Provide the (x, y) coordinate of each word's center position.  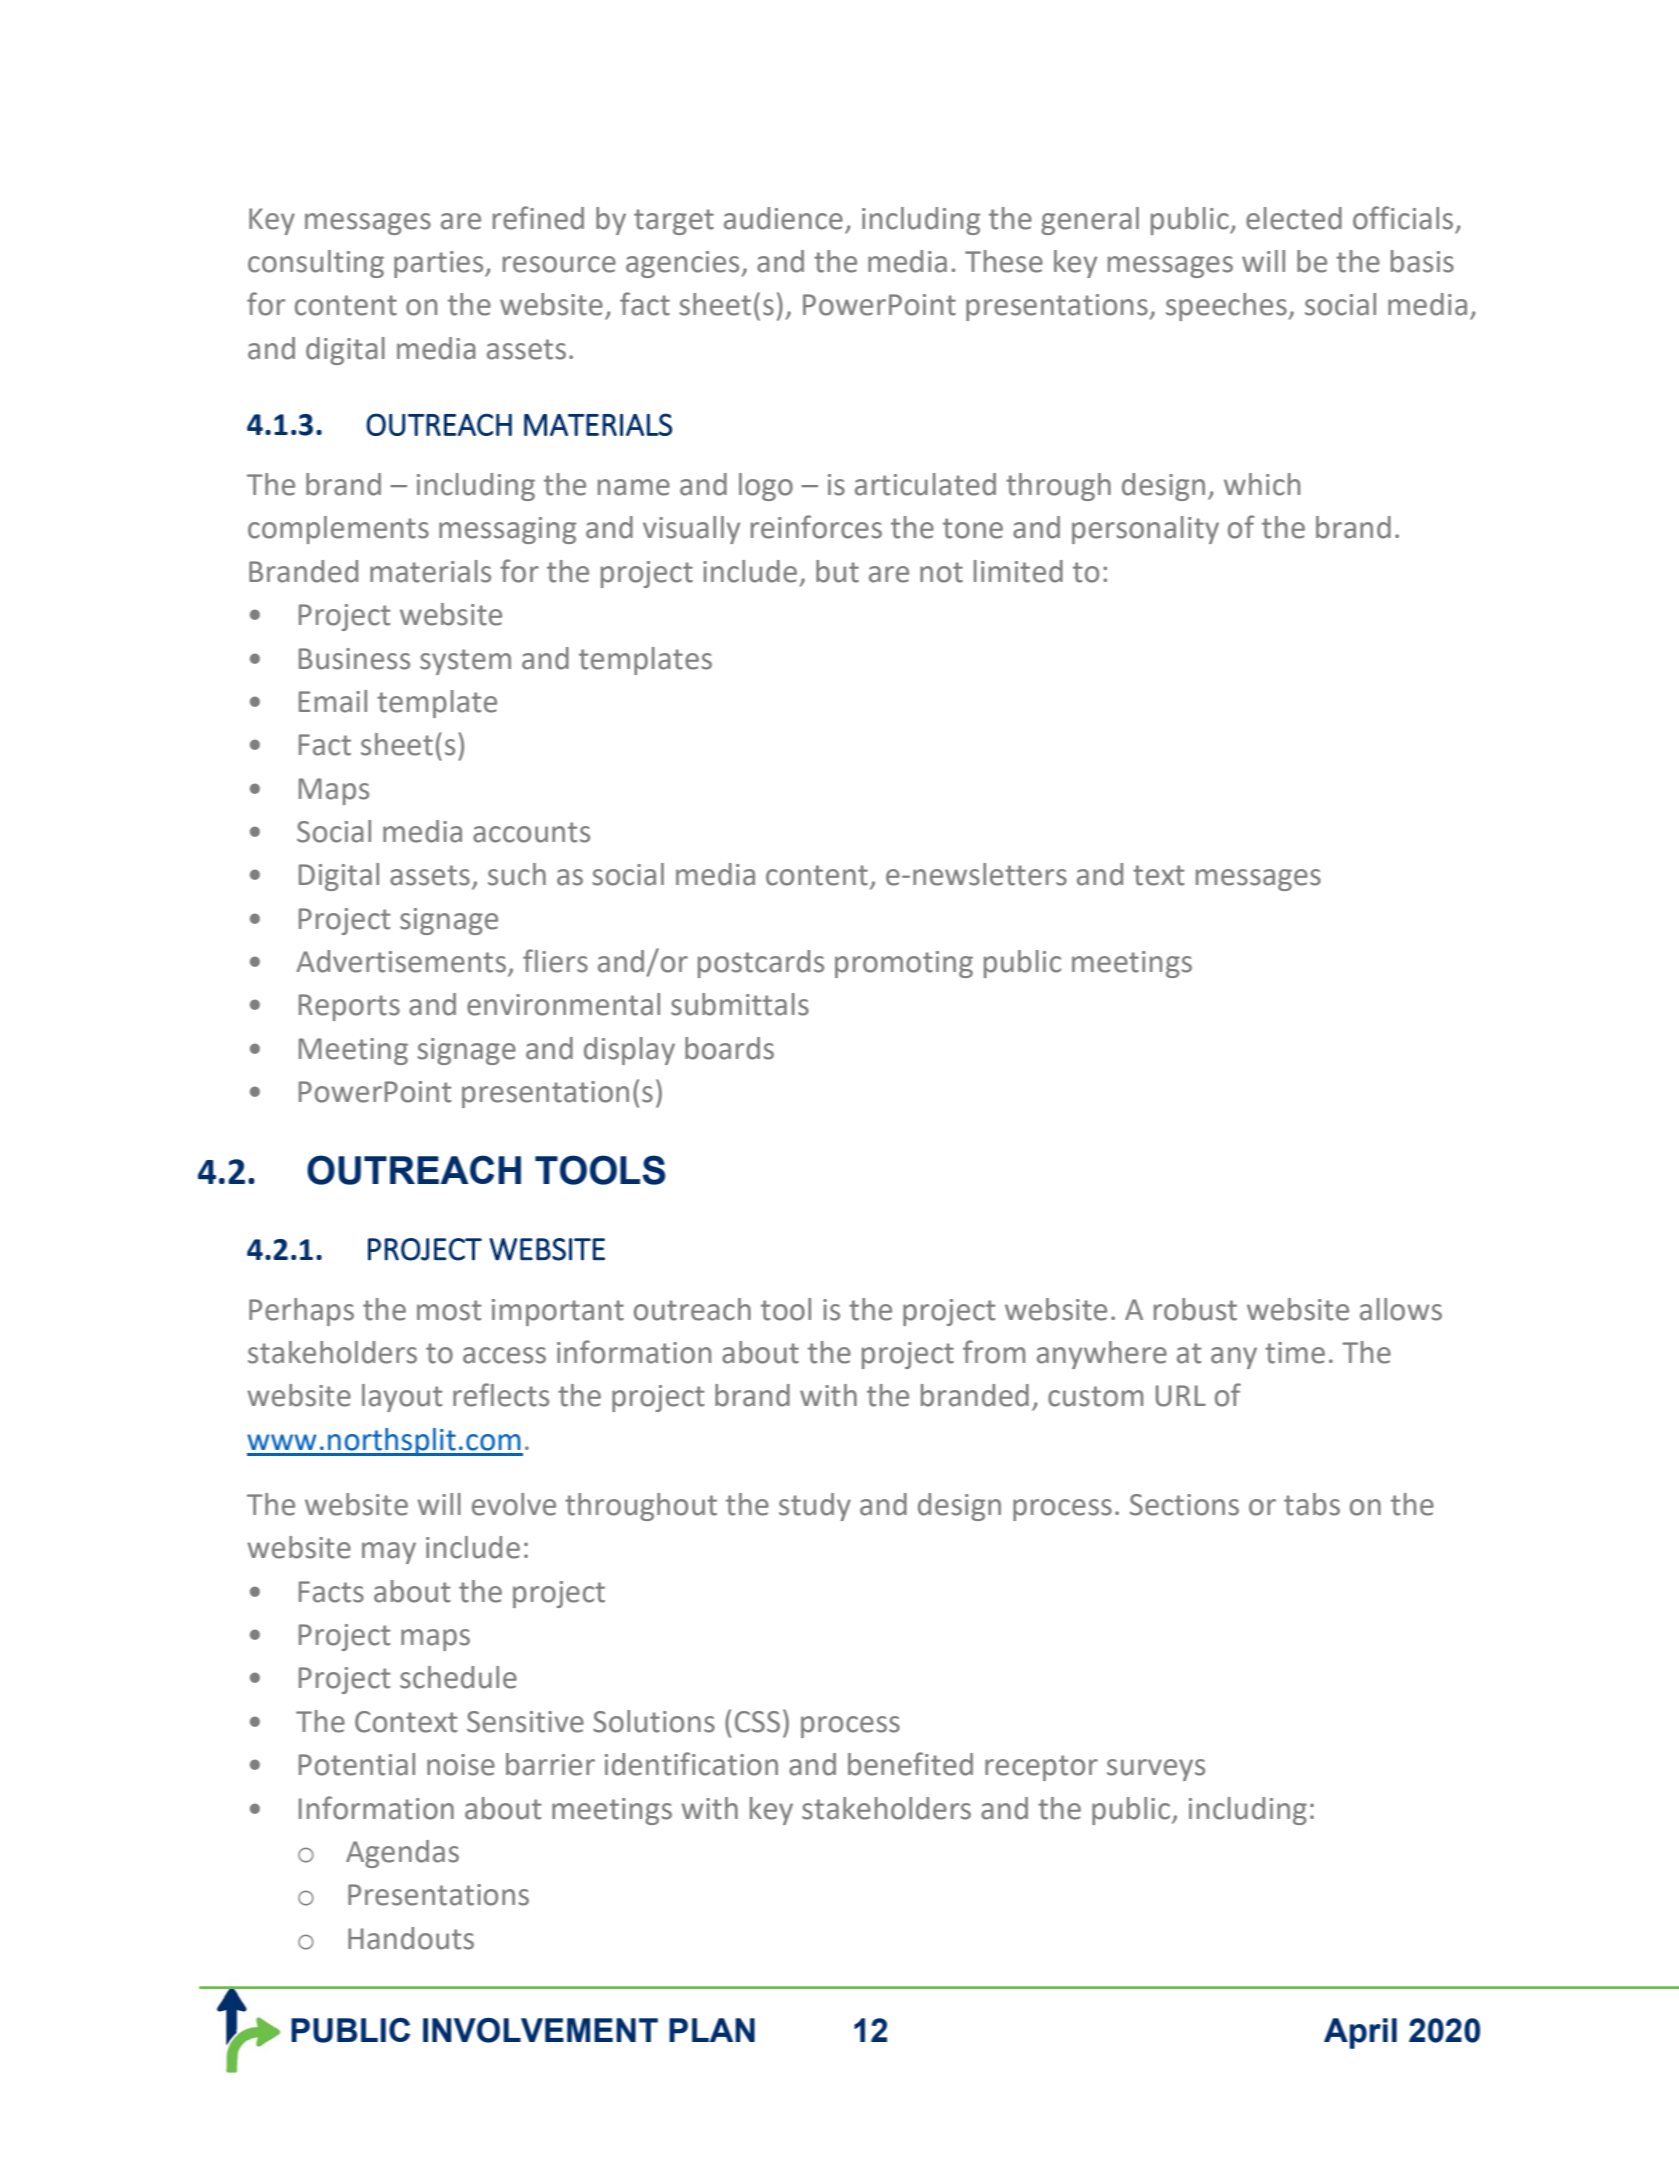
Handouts (411, 1938)
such (517, 874)
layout (402, 1398)
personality (1145, 530)
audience (783, 218)
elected (1294, 218)
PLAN (712, 2030)
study (815, 1507)
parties (440, 264)
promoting (904, 964)
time (1295, 1353)
